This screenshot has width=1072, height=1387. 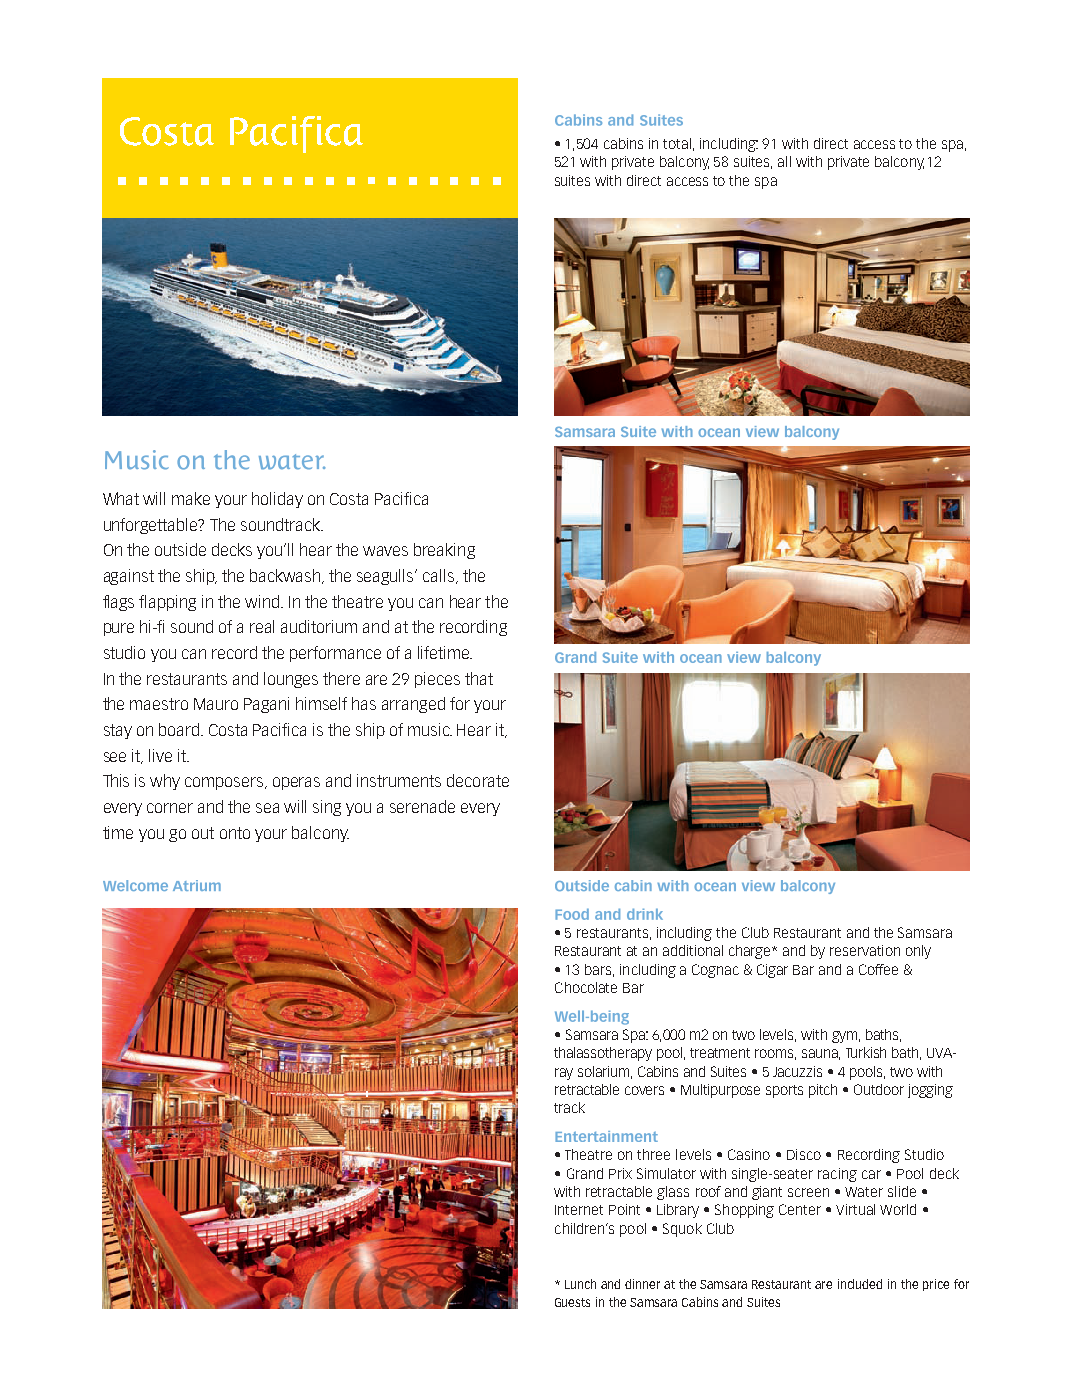 What do you see at coordinates (479, 678) in the screenshot?
I see `that` at bounding box center [479, 678].
